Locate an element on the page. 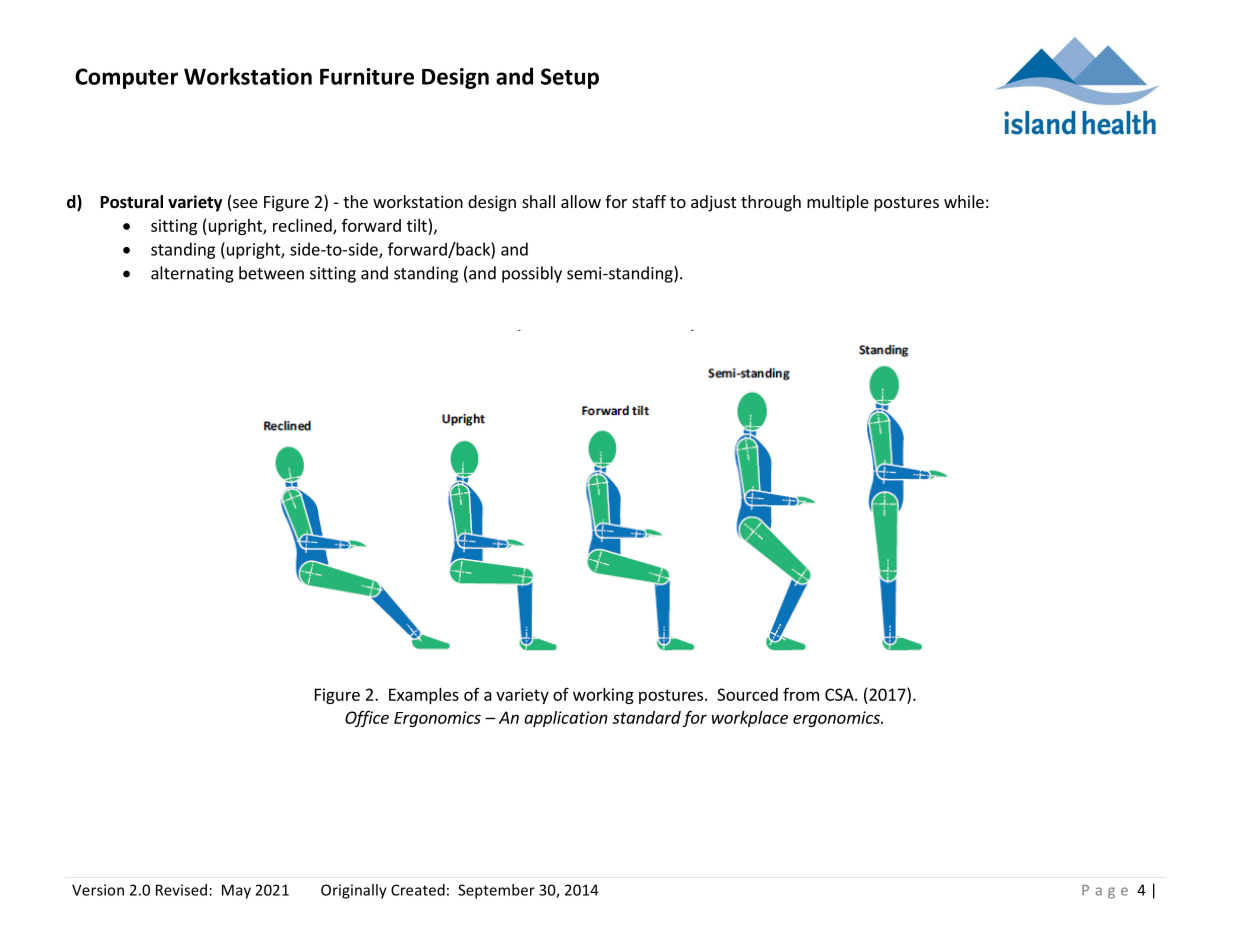  CSA is located at coordinates (840, 694).
